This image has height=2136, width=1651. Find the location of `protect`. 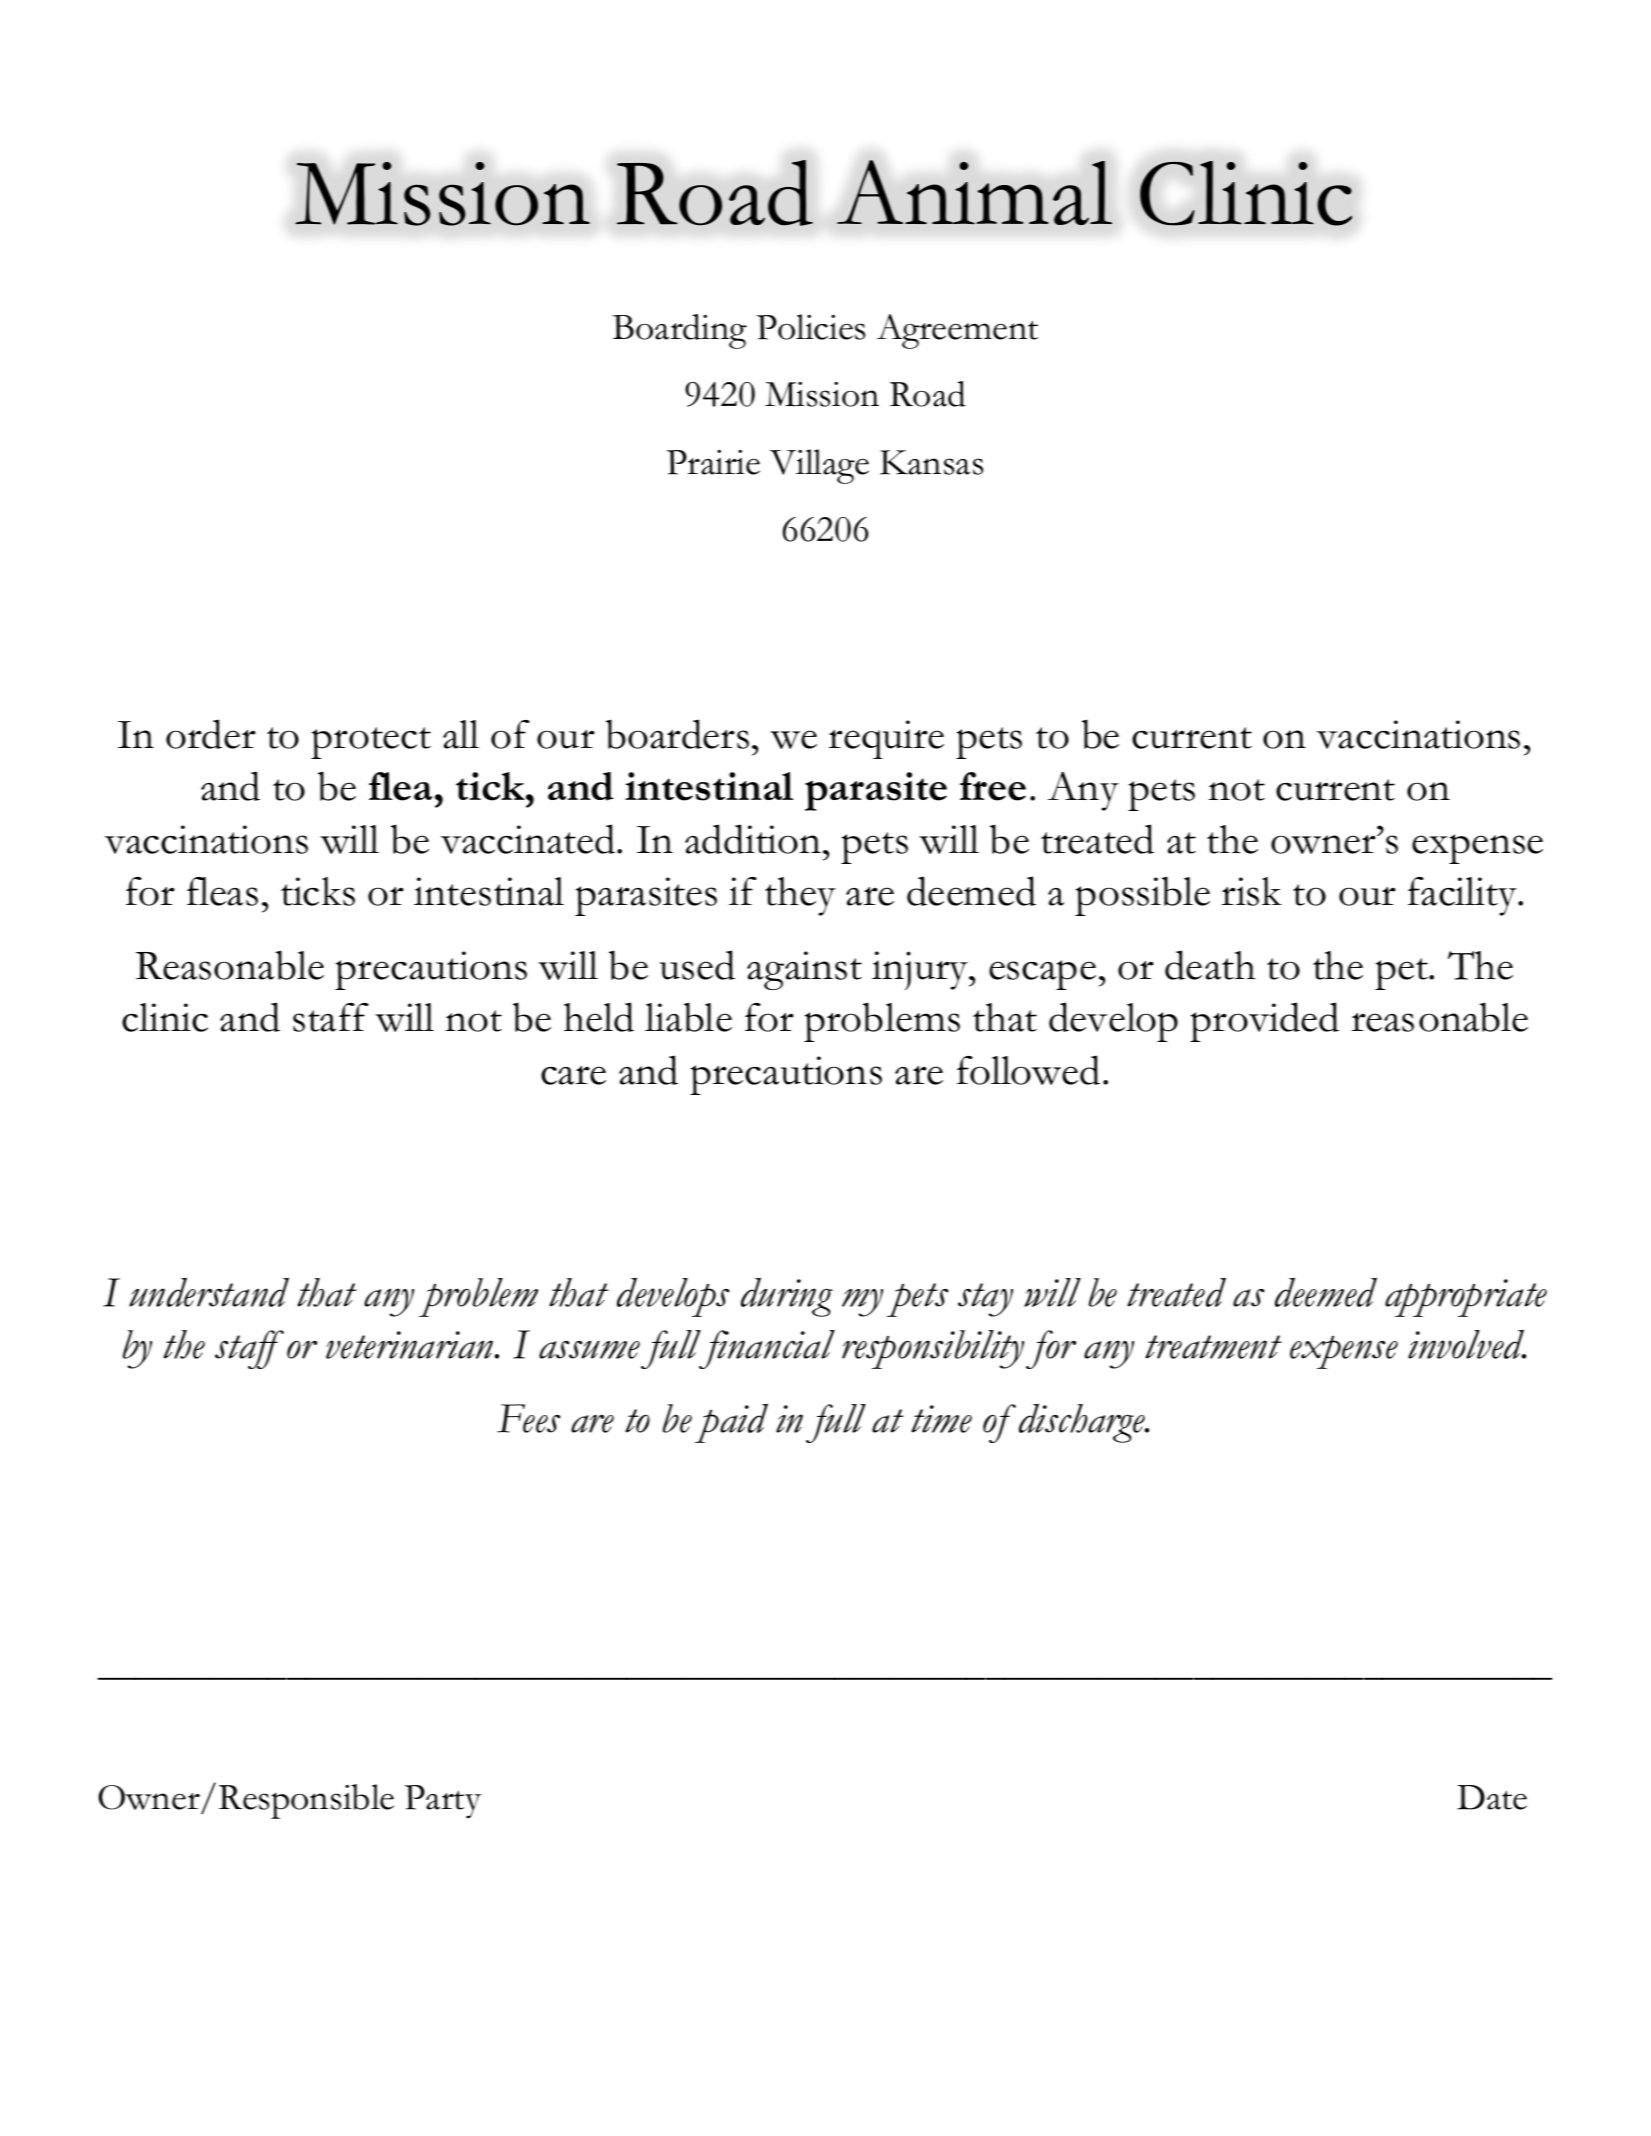

protect is located at coordinates (371, 743).
